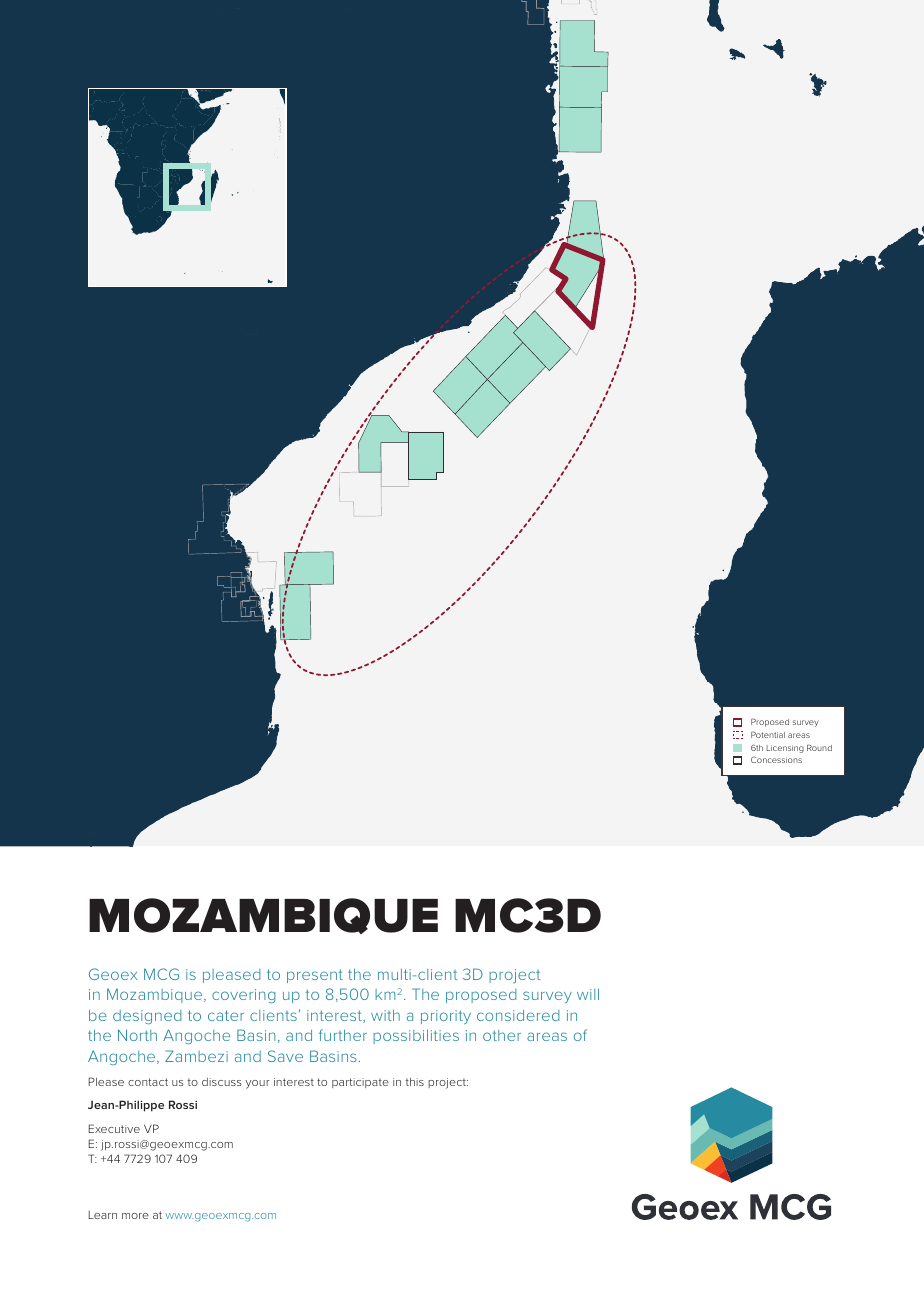  I want to click on will, so click(588, 994).
